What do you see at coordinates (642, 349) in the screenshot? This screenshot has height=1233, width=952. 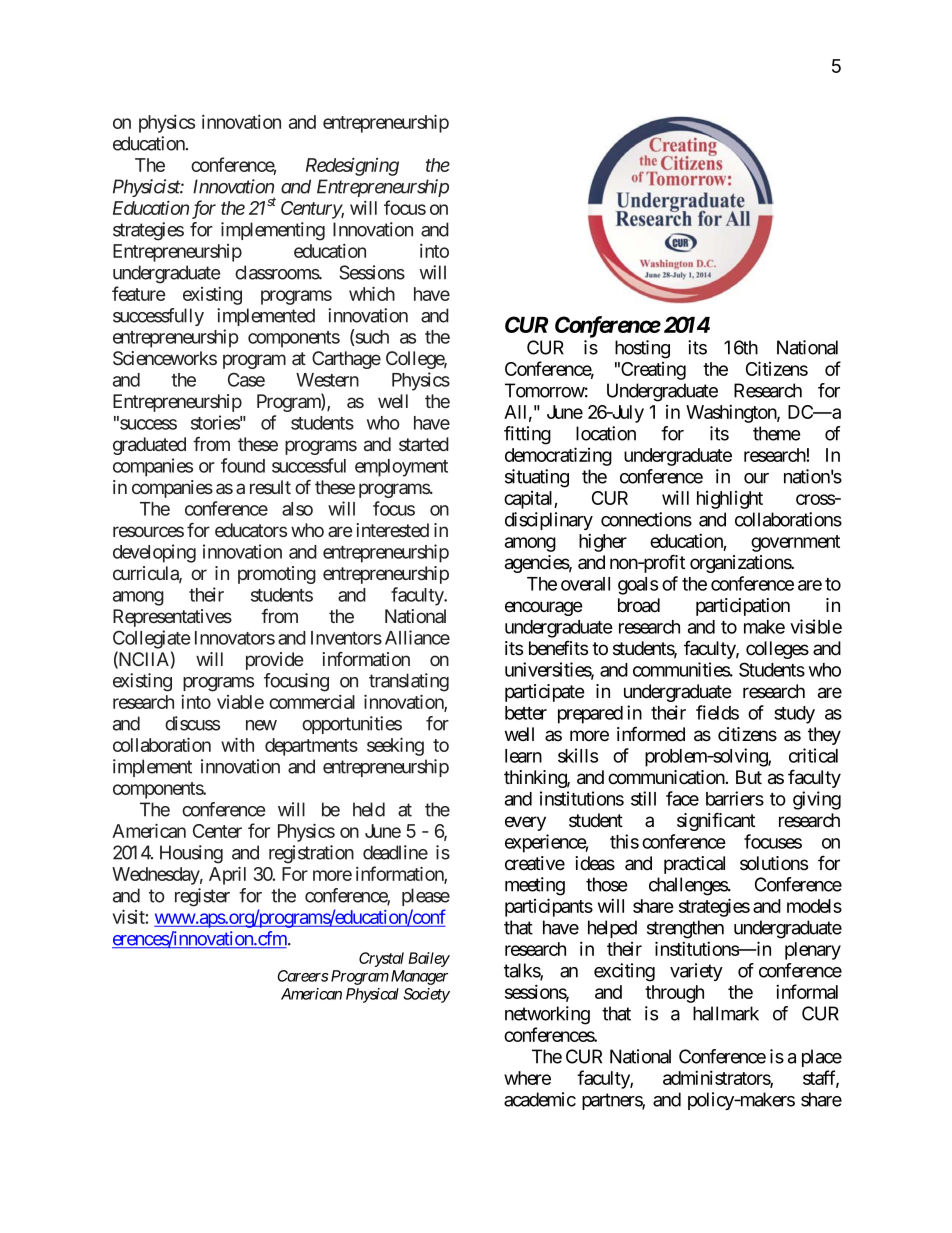 I see `hosting` at bounding box center [642, 349].
